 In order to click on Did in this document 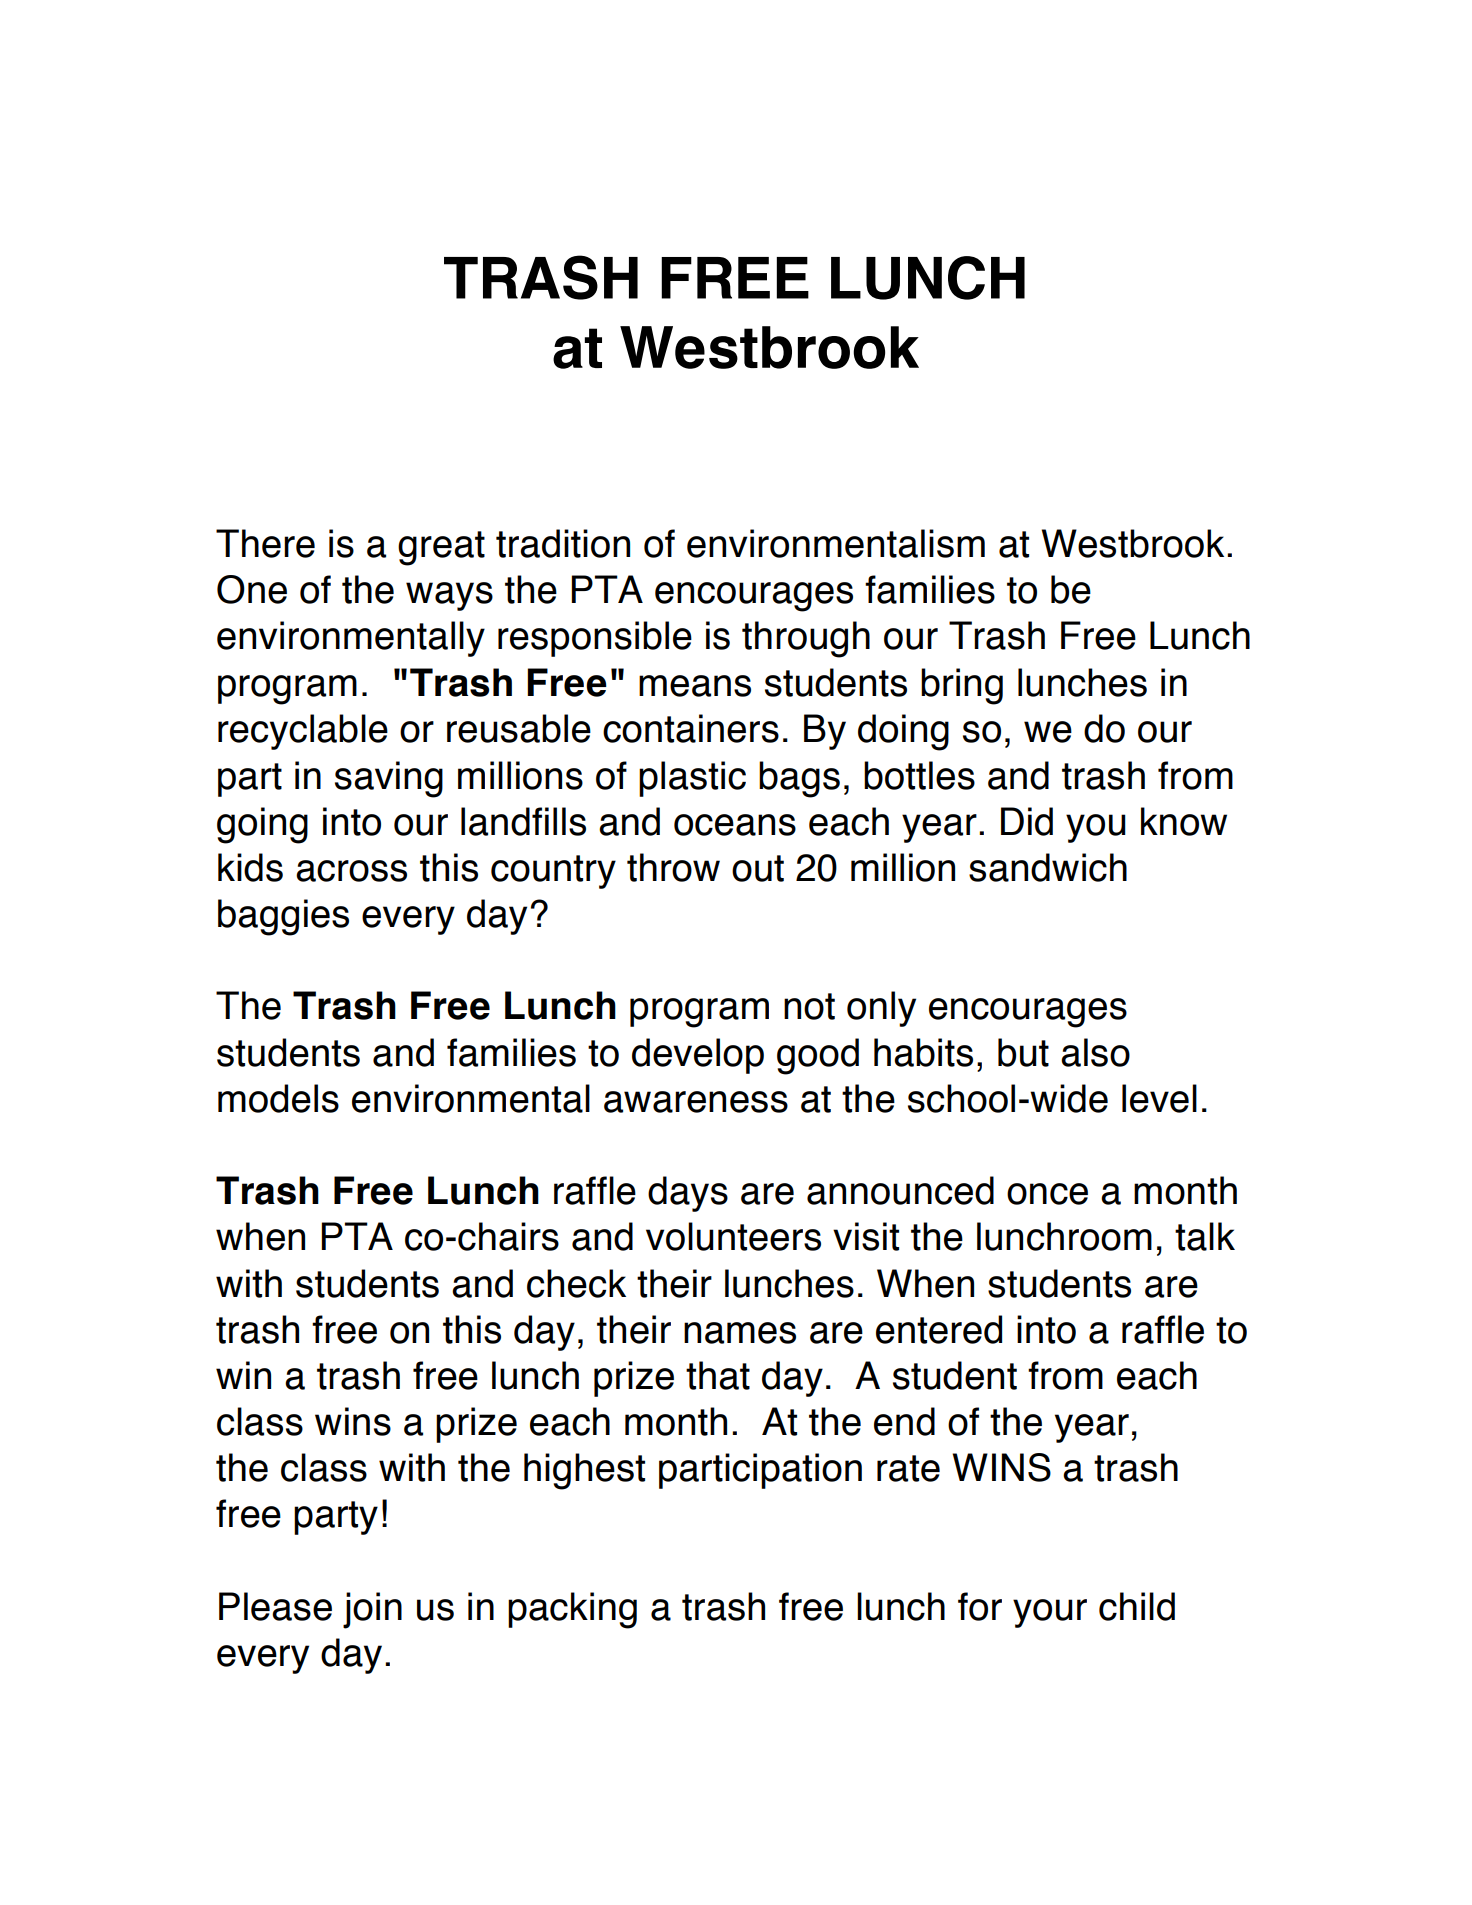, I will do `click(1027, 821)`.
